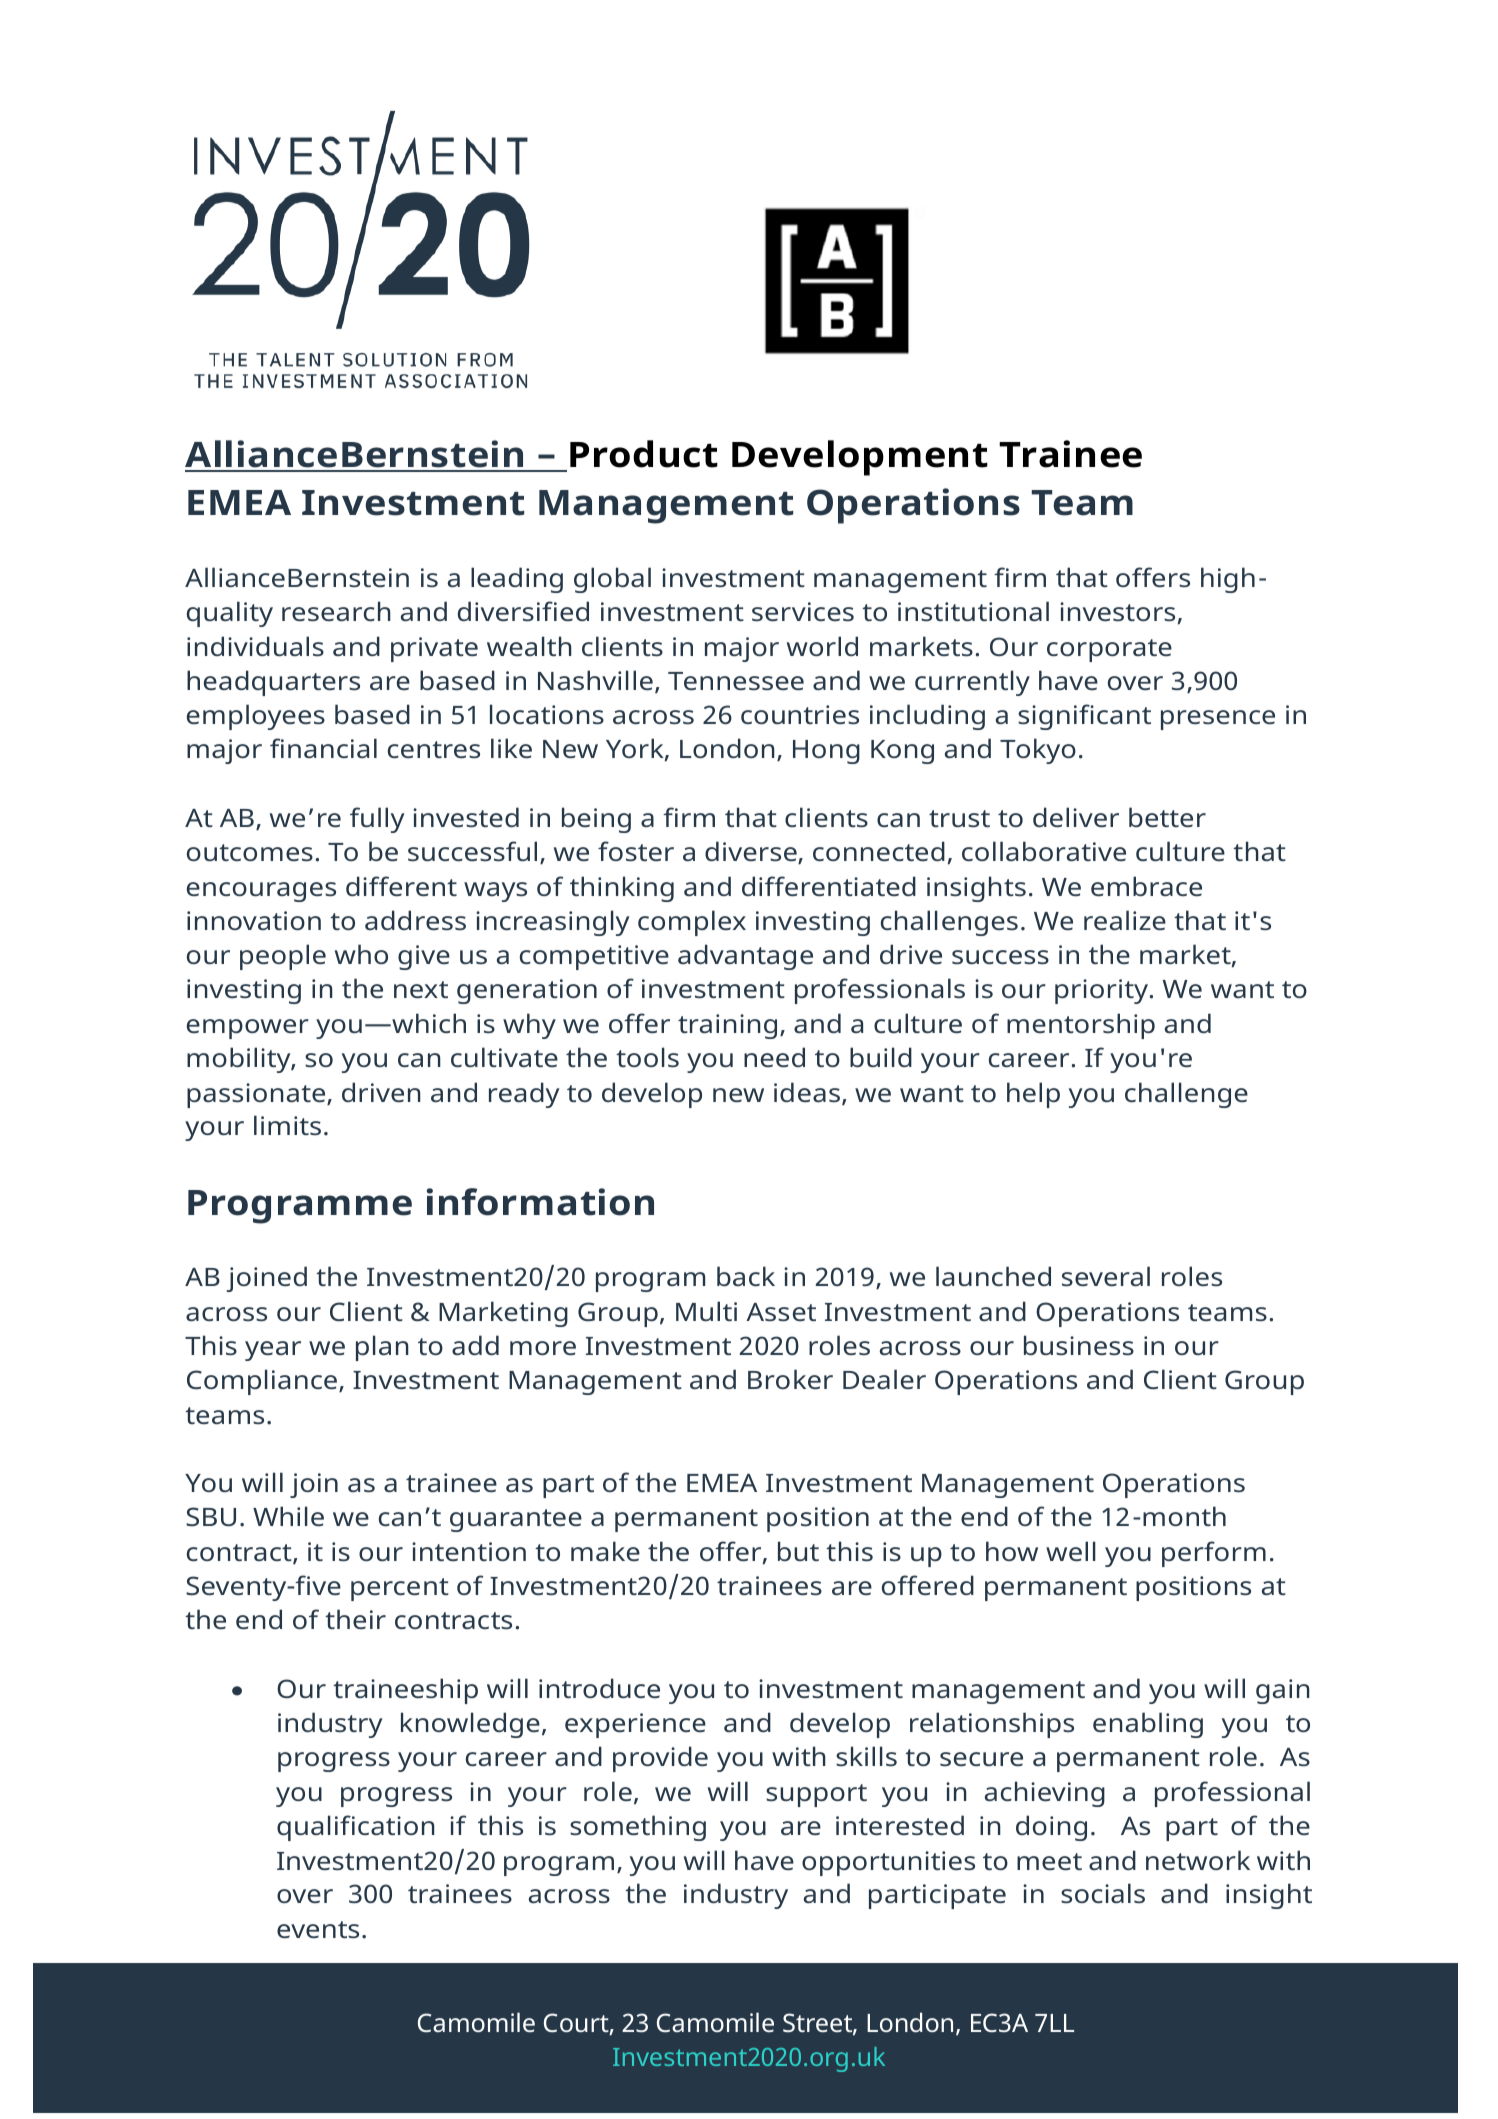 This document has width=1498, height=2119. Describe the element at coordinates (517, 580) in the document. I see `leading` at that location.
